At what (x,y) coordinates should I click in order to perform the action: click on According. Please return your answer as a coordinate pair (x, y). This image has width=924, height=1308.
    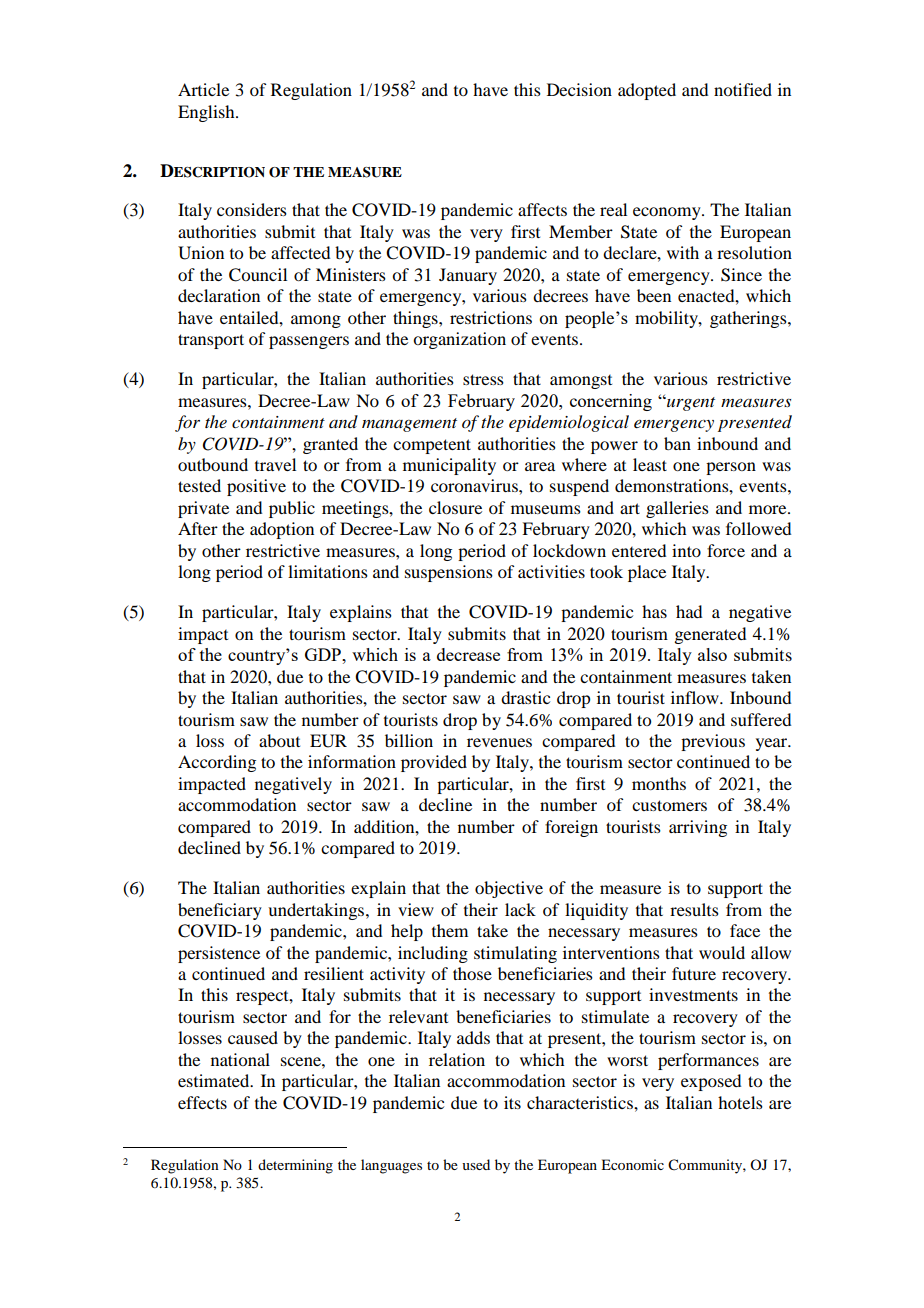
    Looking at the image, I should click on (217, 763).
